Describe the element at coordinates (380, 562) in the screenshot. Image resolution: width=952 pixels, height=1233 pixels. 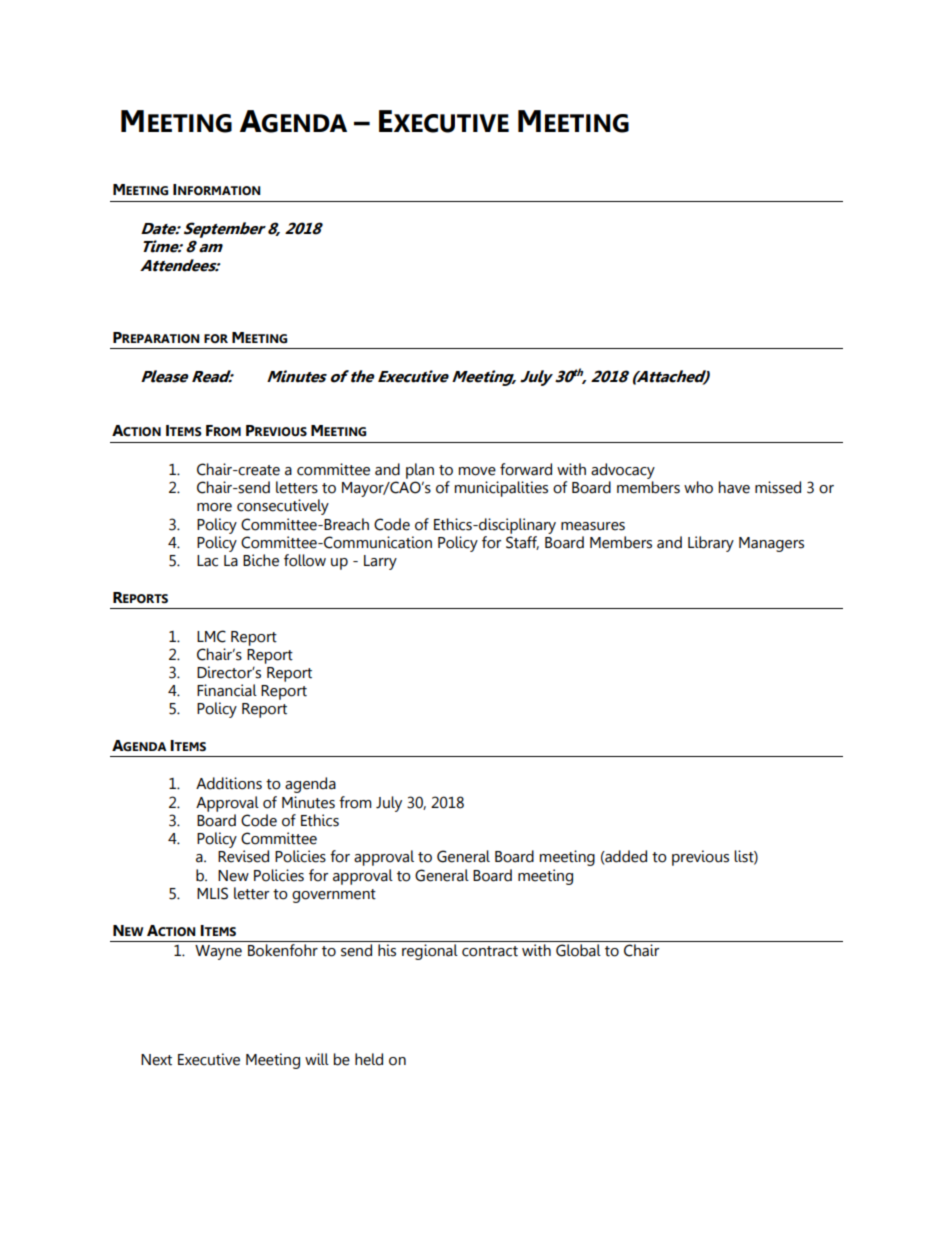
I see `Larry` at that location.
